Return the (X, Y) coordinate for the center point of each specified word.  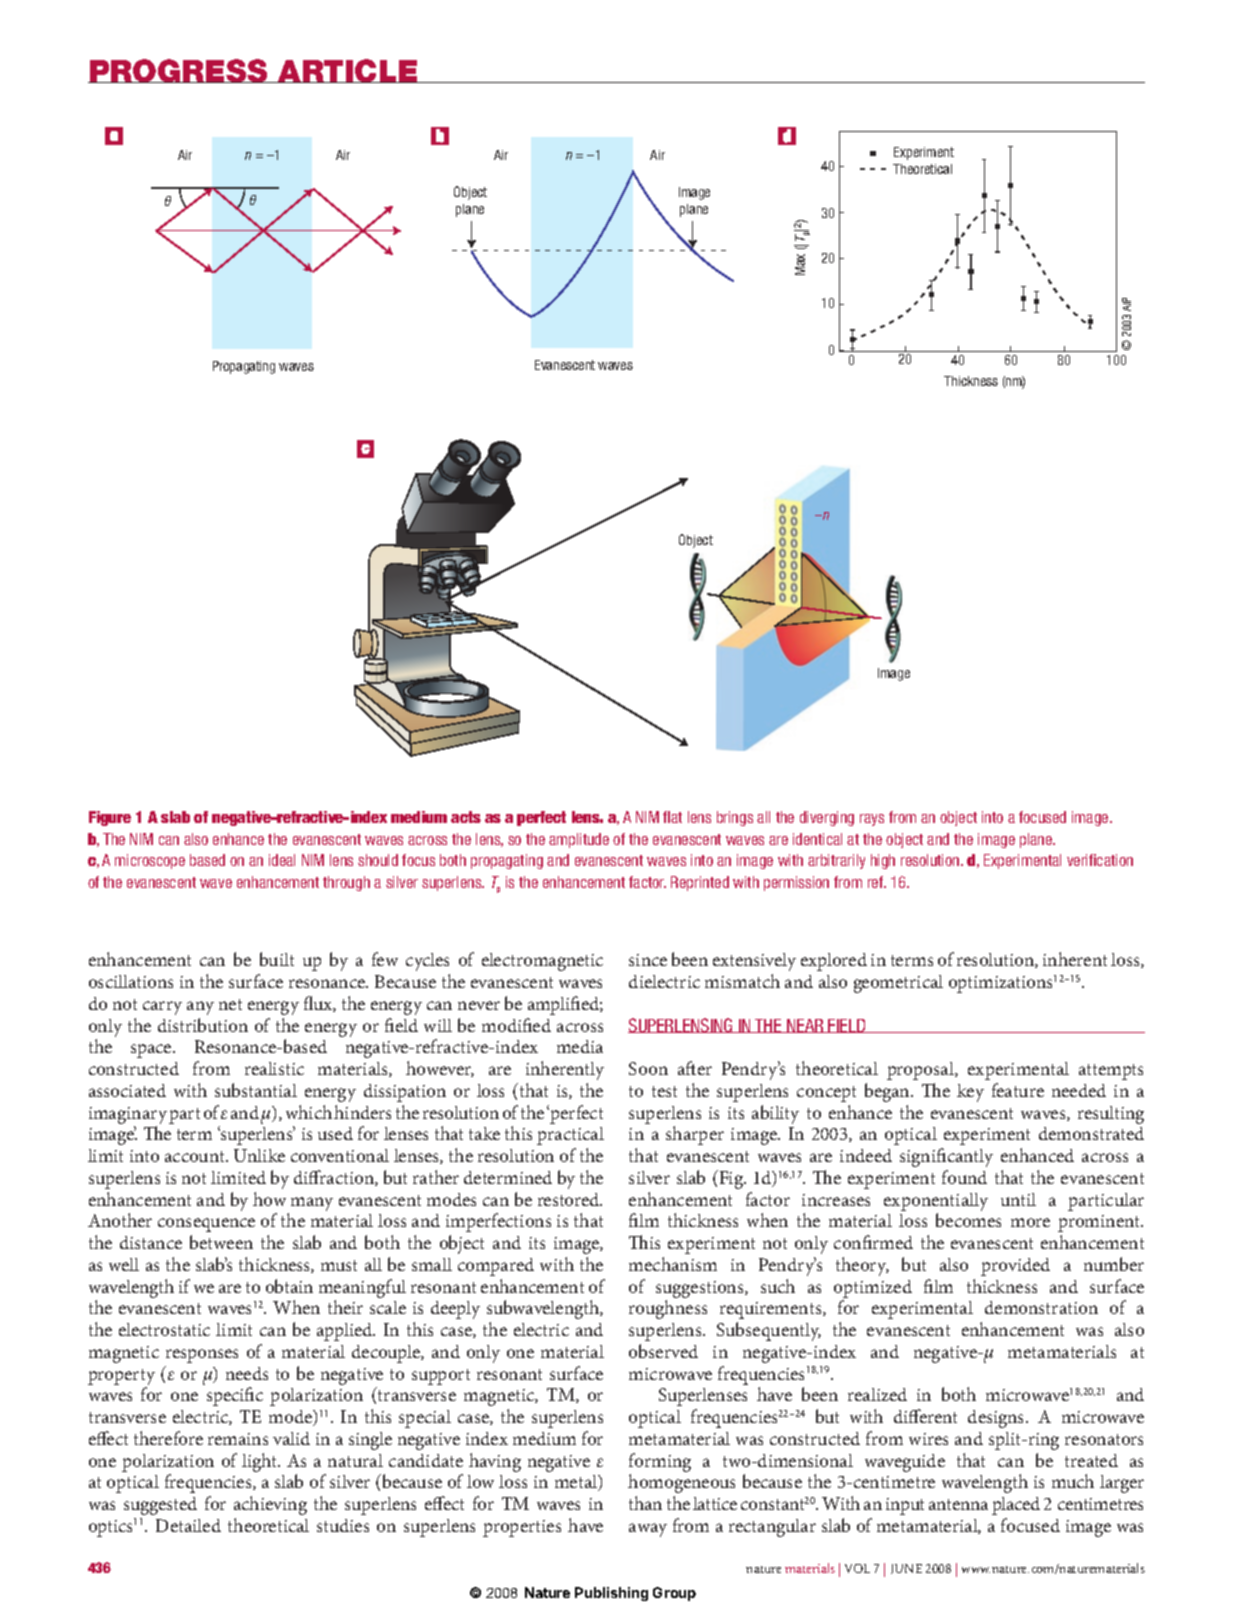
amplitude (579, 840)
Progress (179, 71)
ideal (282, 860)
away (648, 1530)
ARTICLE (348, 71)
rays (872, 820)
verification (1100, 860)
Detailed (188, 1525)
